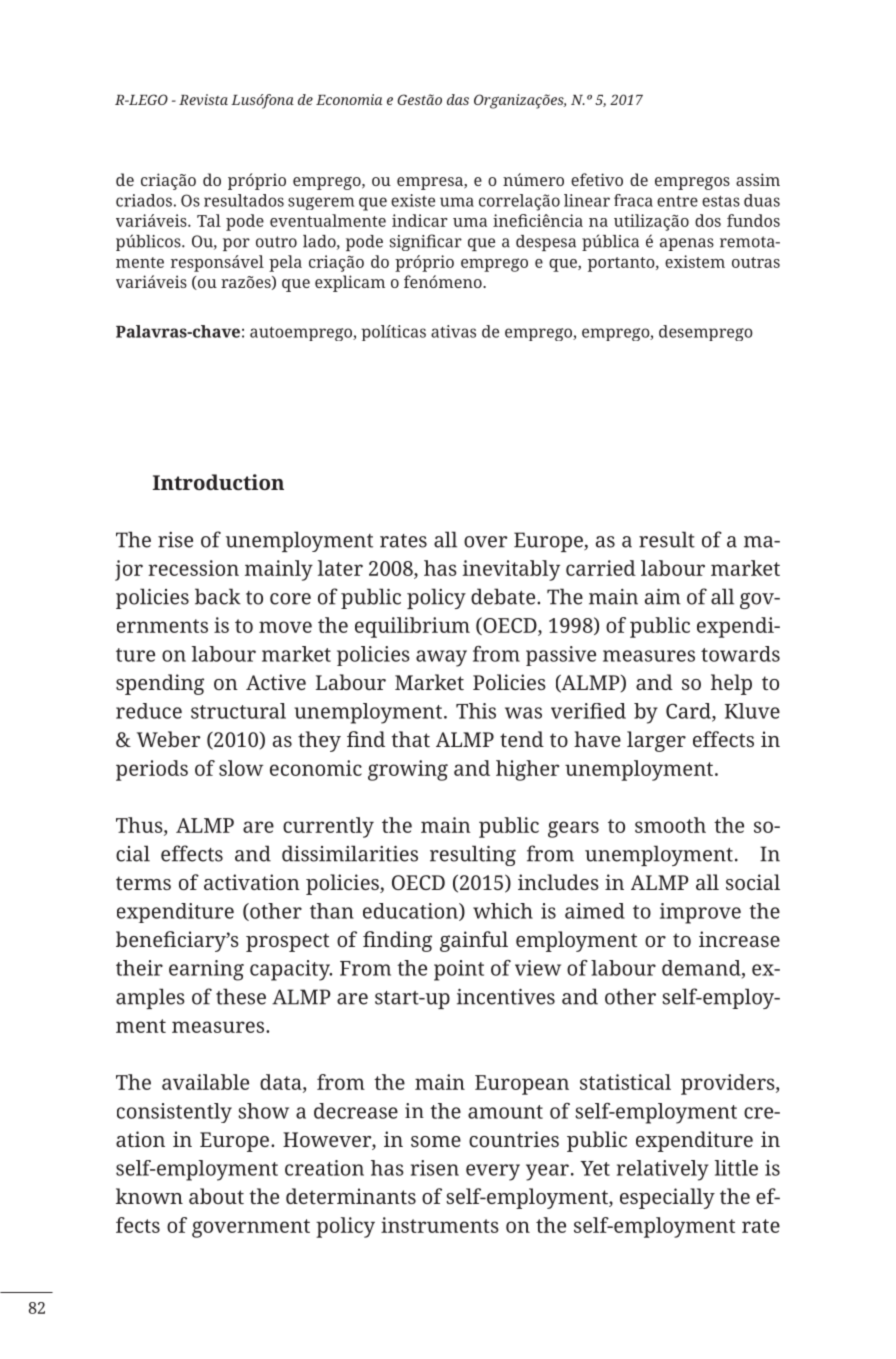 The image size is (896, 1359). What do you see at coordinates (663, 1170) in the document?
I see `relatively` at bounding box center [663, 1170].
